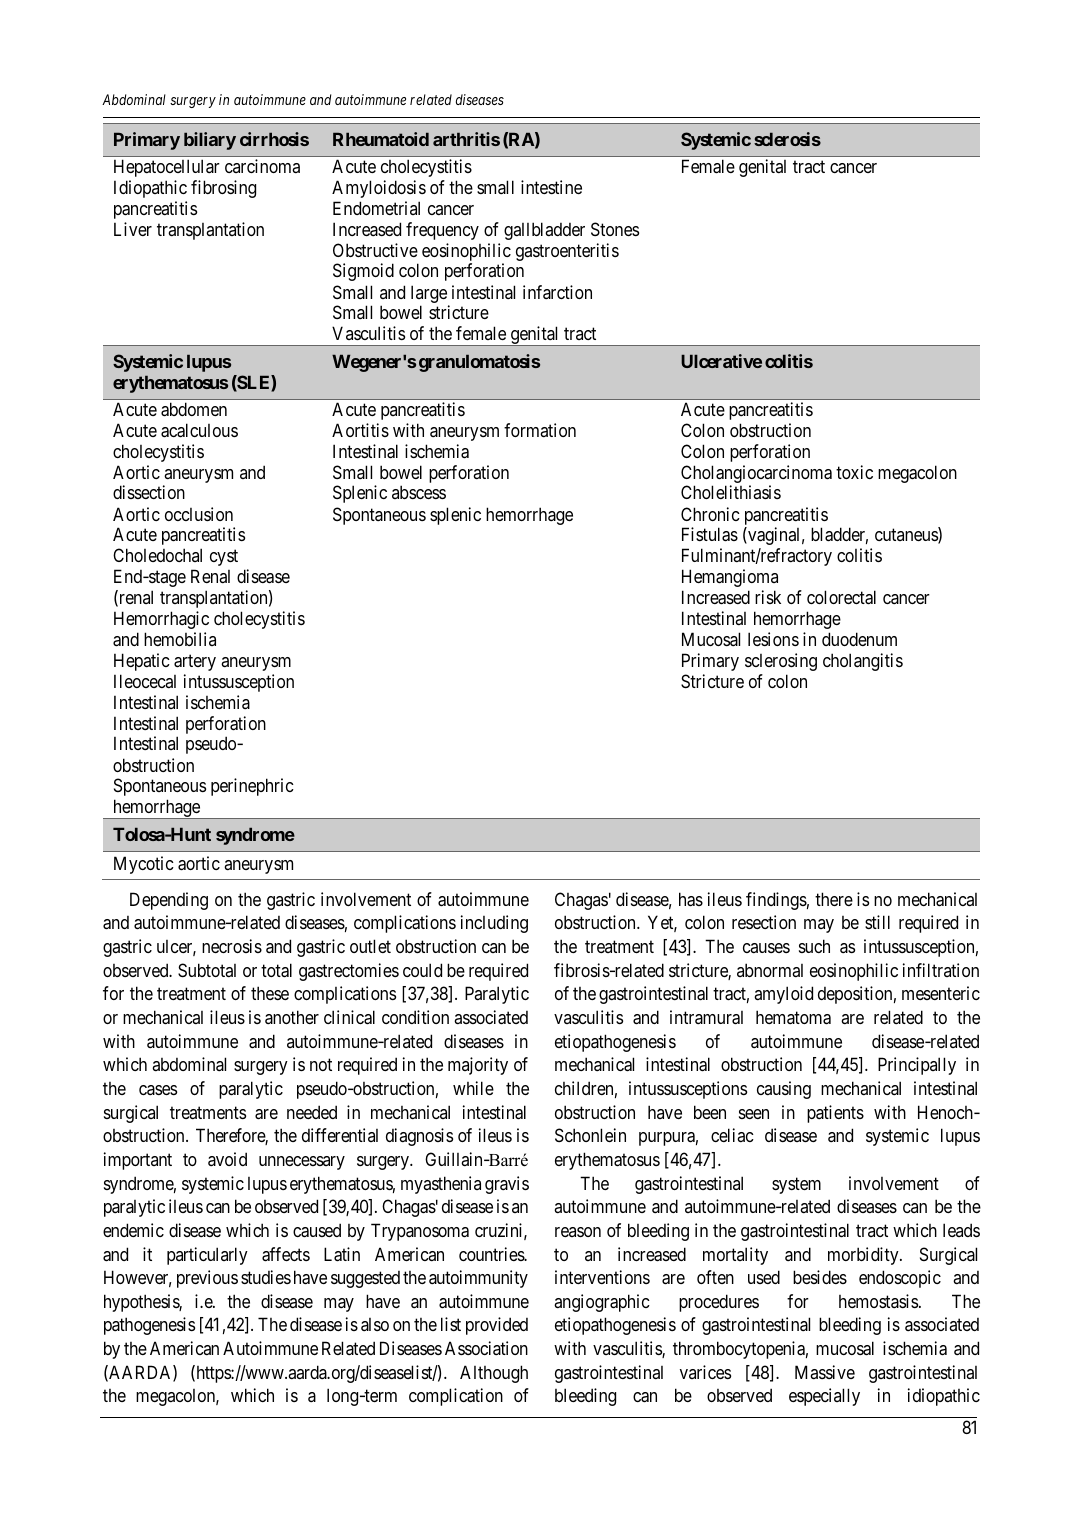 This image has height=1531, width=1083. What do you see at coordinates (207, 1279) in the image?
I see `previous` at bounding box center [207, 1279].
